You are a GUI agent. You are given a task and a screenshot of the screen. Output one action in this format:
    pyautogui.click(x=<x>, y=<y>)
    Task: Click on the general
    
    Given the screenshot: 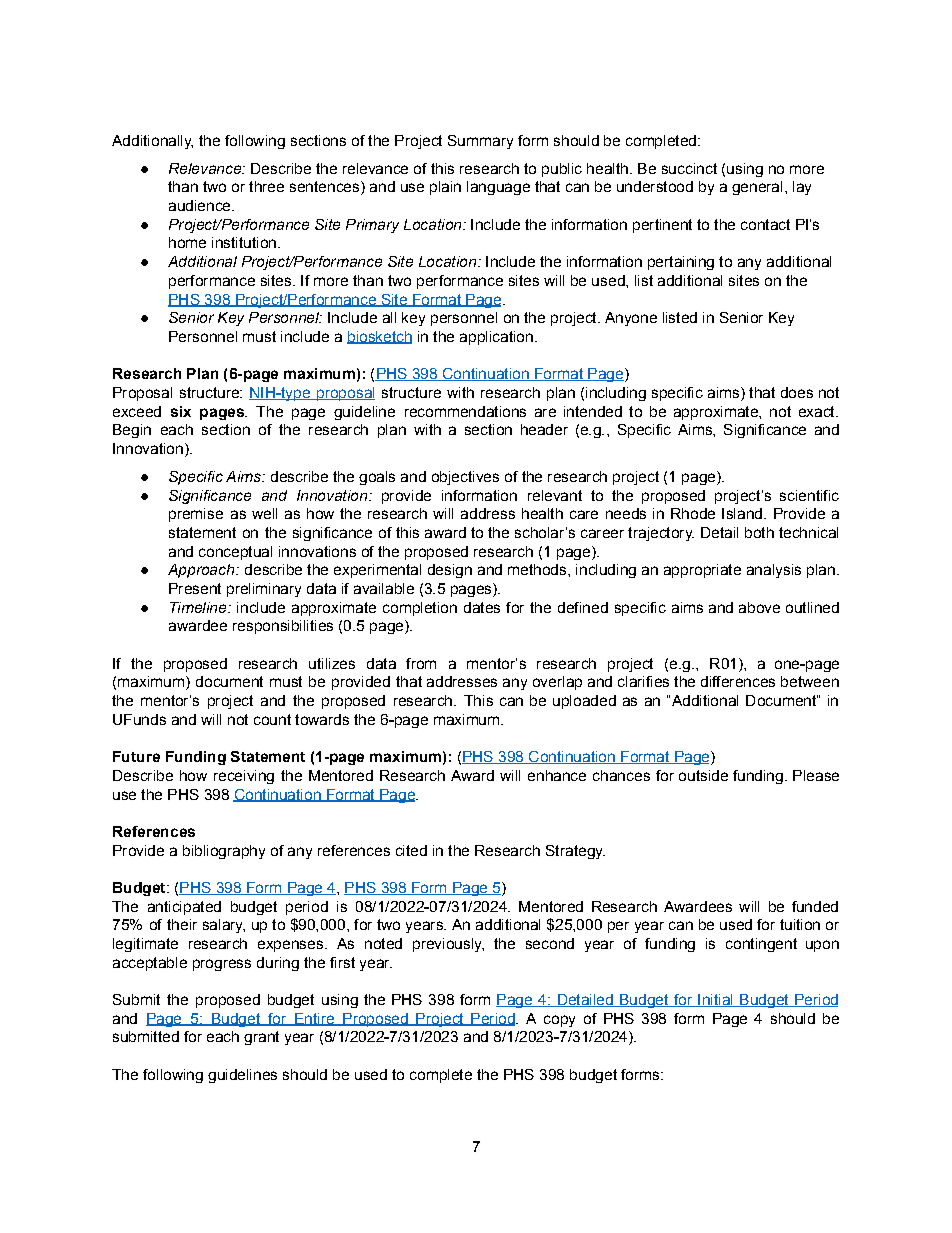 What is the action you would take?
    pyautogui.click(x=757, y=188)
